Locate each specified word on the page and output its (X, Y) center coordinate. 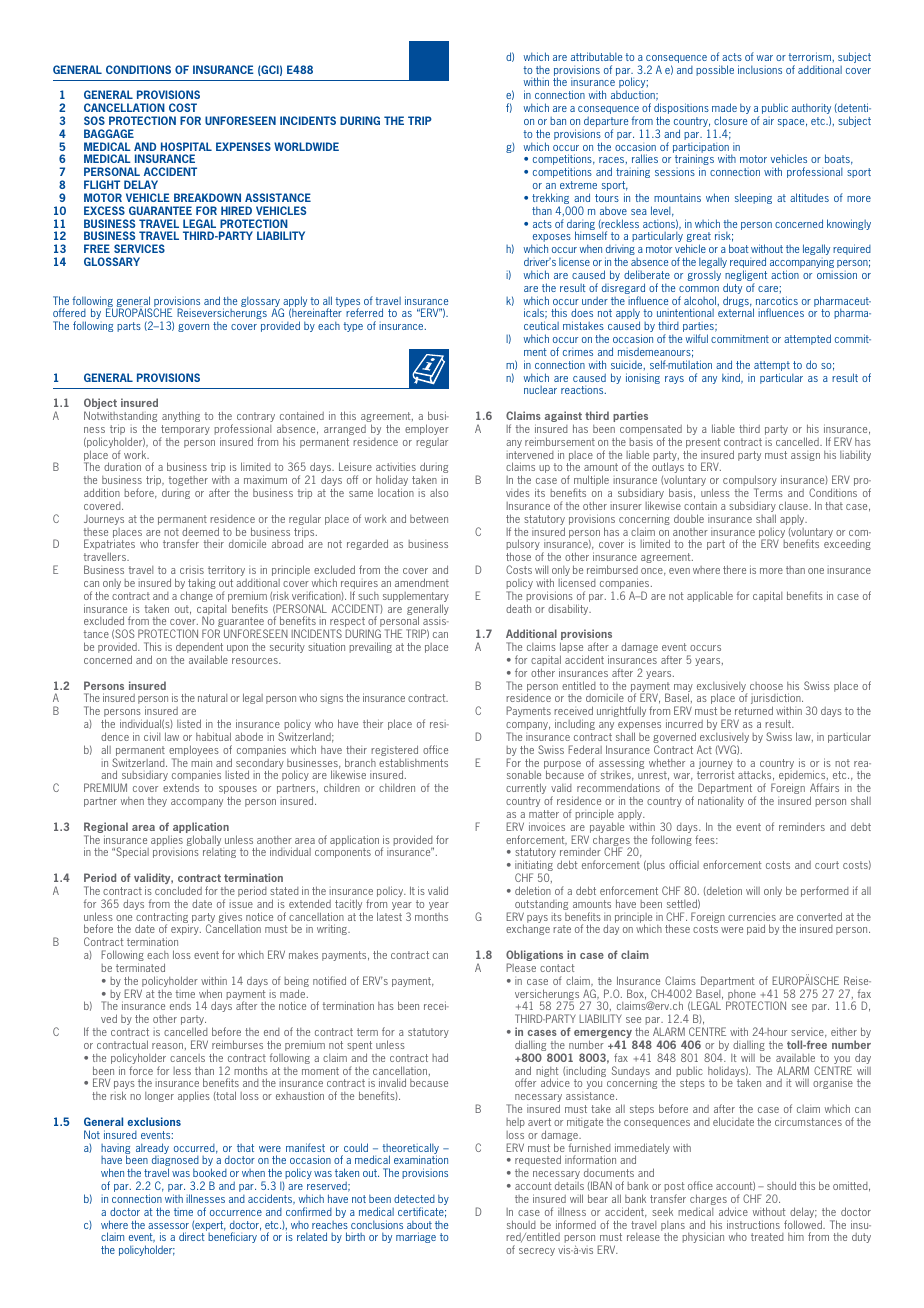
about (419, 1224)
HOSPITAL (186, 146)
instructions (753, 1224)
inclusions (760, 69)
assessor (168, 1226)
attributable (596, 56)
